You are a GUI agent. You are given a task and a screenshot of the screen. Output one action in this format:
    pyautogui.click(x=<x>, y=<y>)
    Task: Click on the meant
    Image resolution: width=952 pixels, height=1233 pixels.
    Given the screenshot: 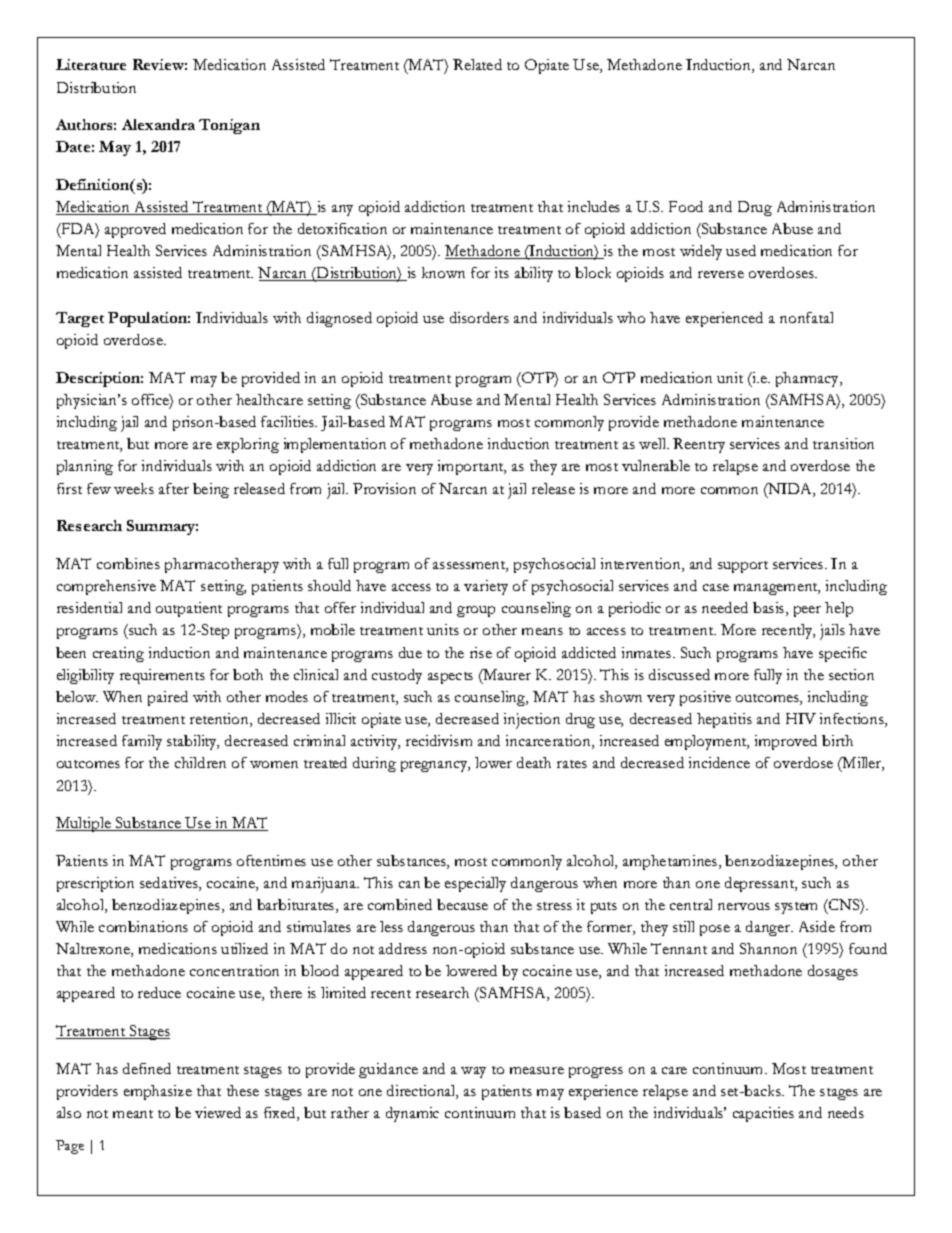 What is the action you would take?
    pyautogui.click(x=133, y=1114)
